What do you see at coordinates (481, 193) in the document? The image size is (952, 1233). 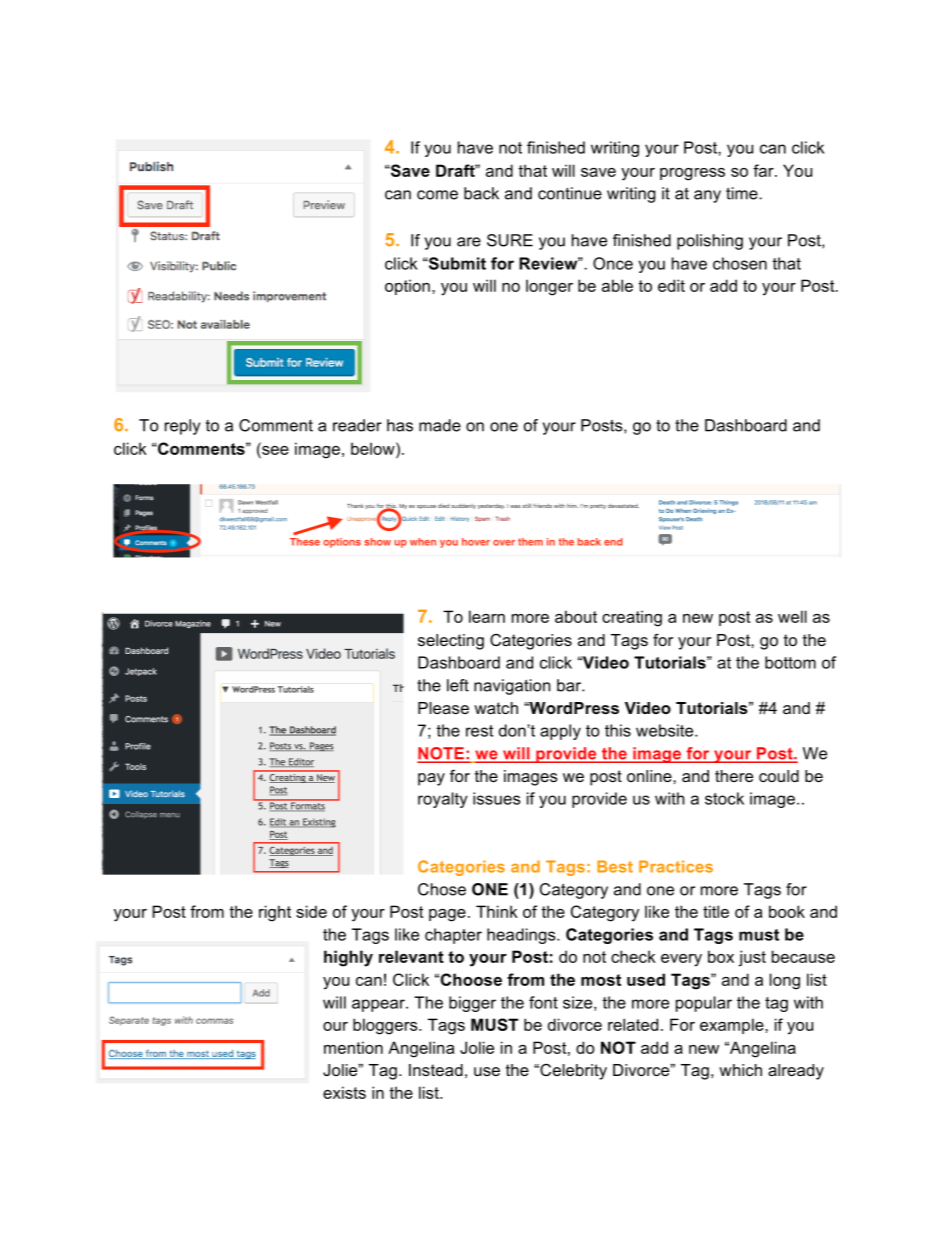 I see `back` at bounding box center [481, 193].
